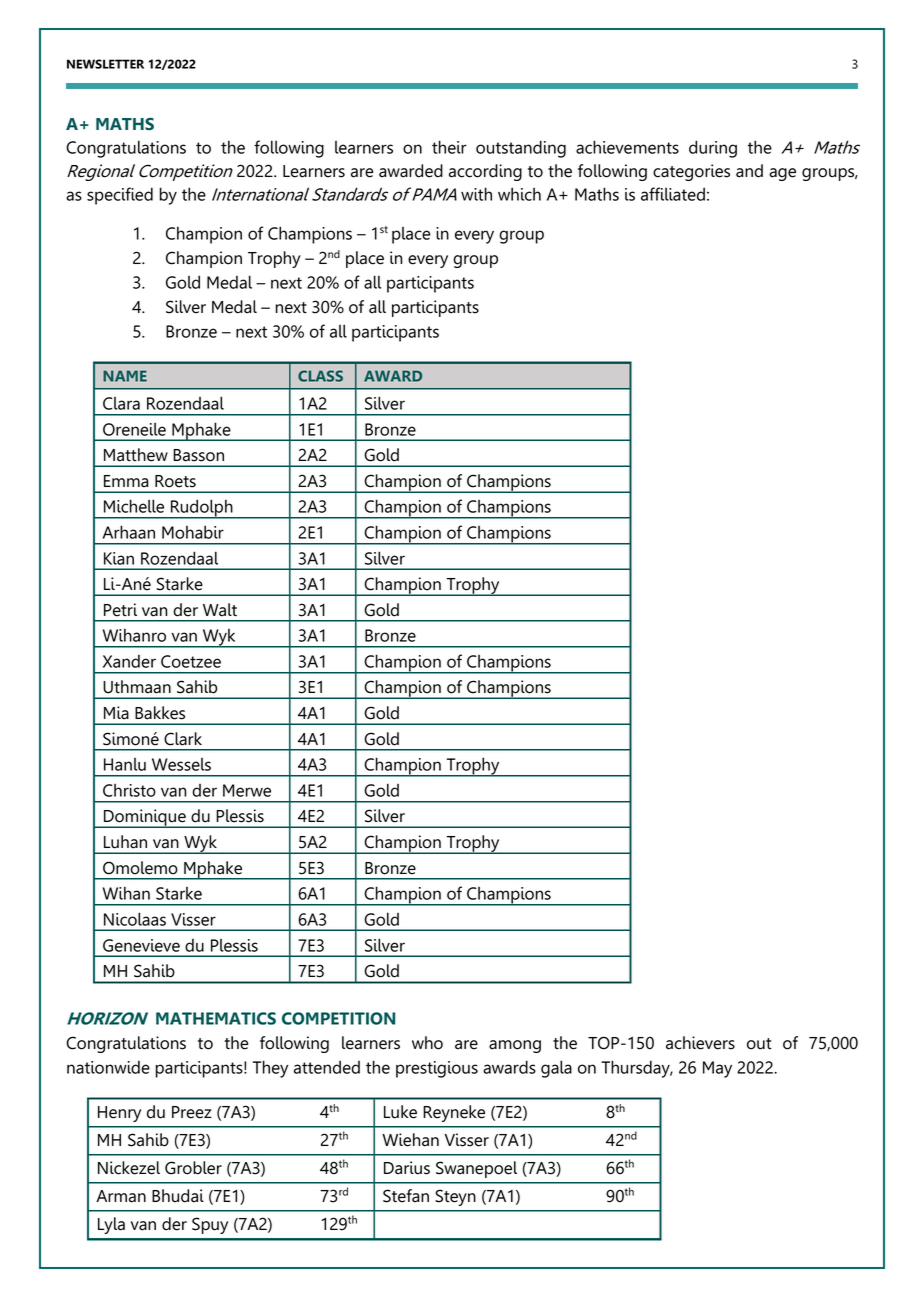 This page has width=924, height=1308. I want to click on NEWSLETTER, so click(105, 64).
